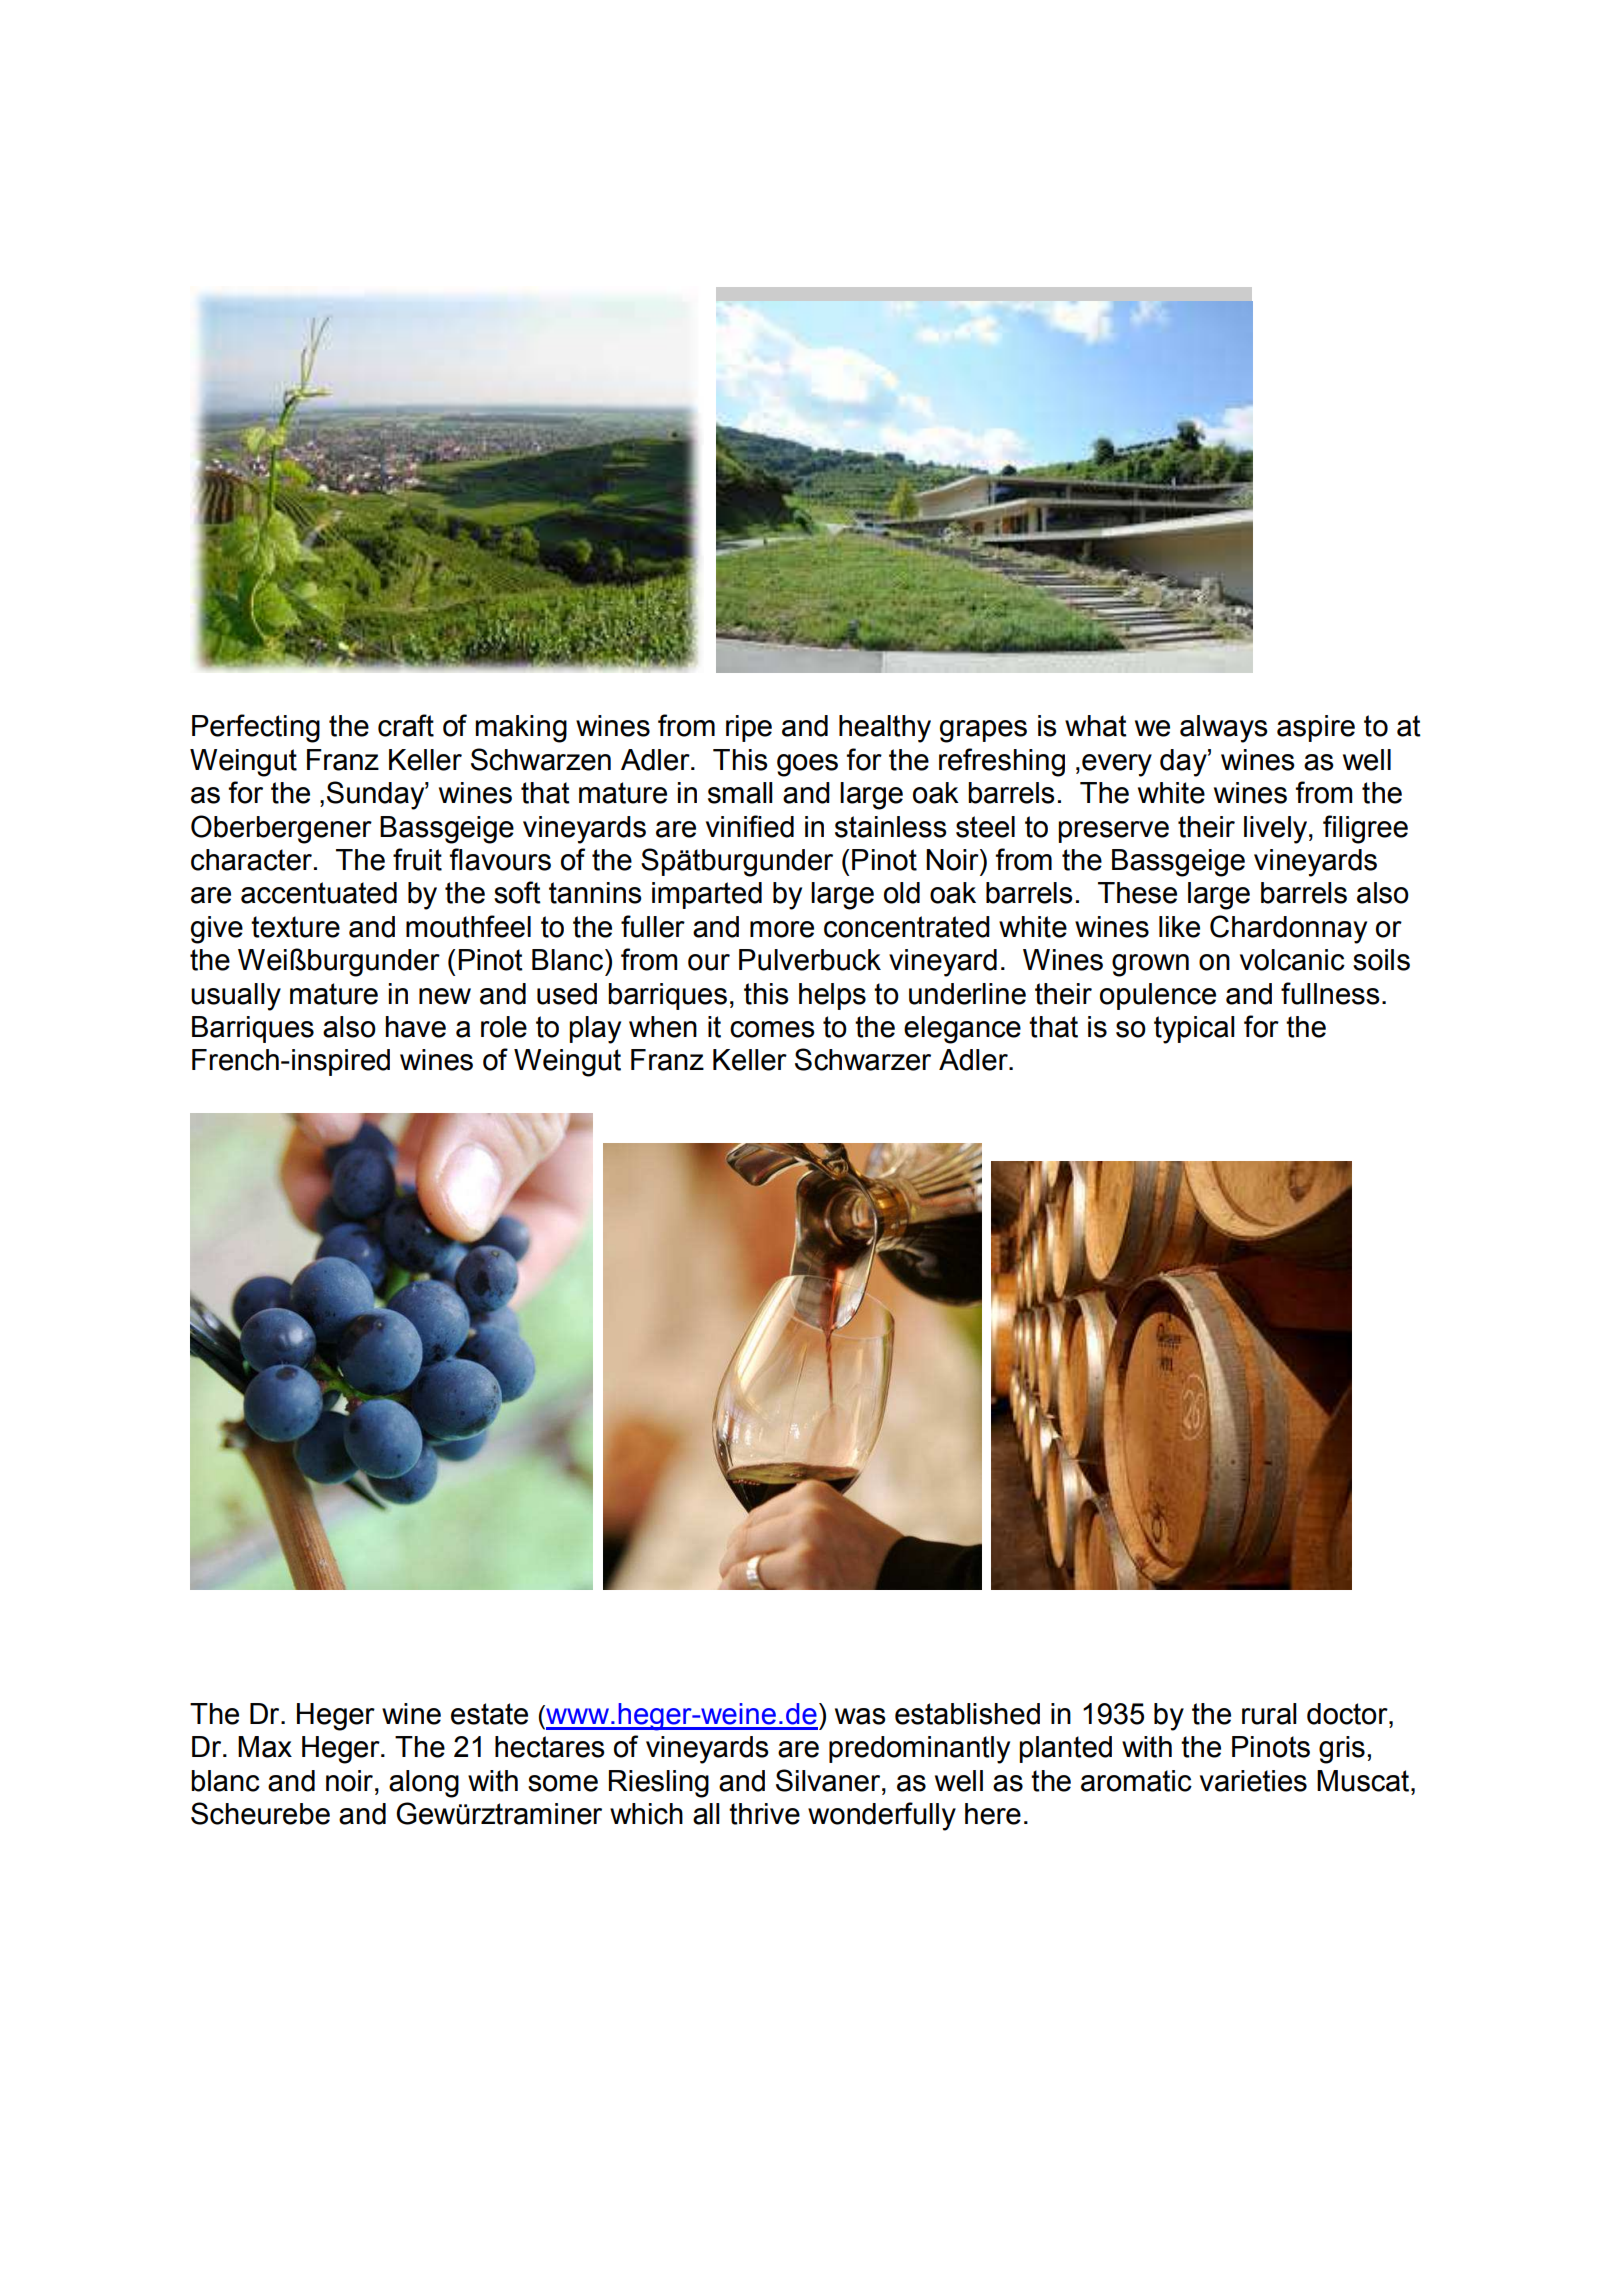 This screenshot has height=2285, width=1614. Describe the element at coordinates (406, 725) in the screenshot. I see `craft` at that location.
